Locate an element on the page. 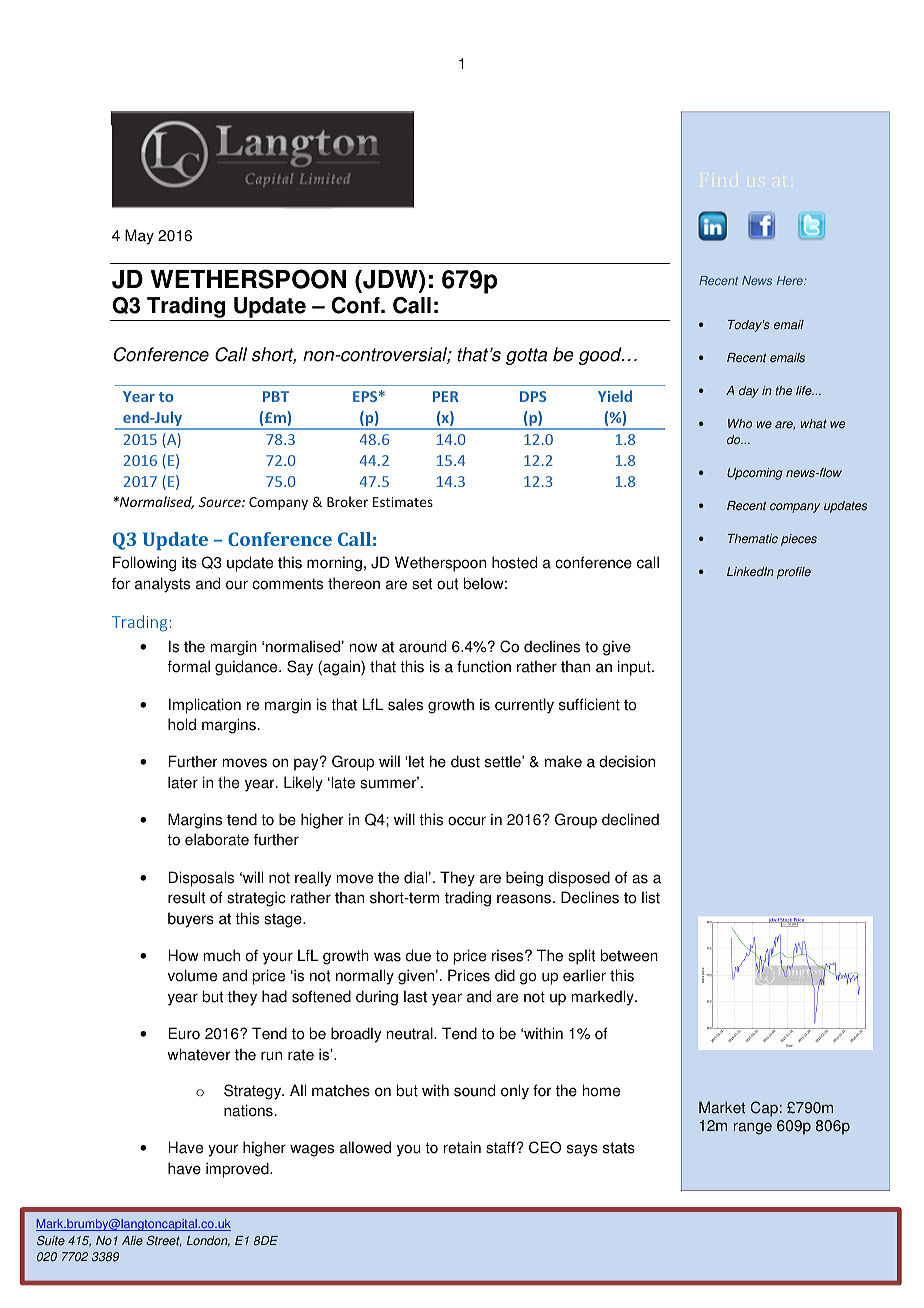 This document has width=924, height=1308. retain is located at coordinates (462, 1147).
